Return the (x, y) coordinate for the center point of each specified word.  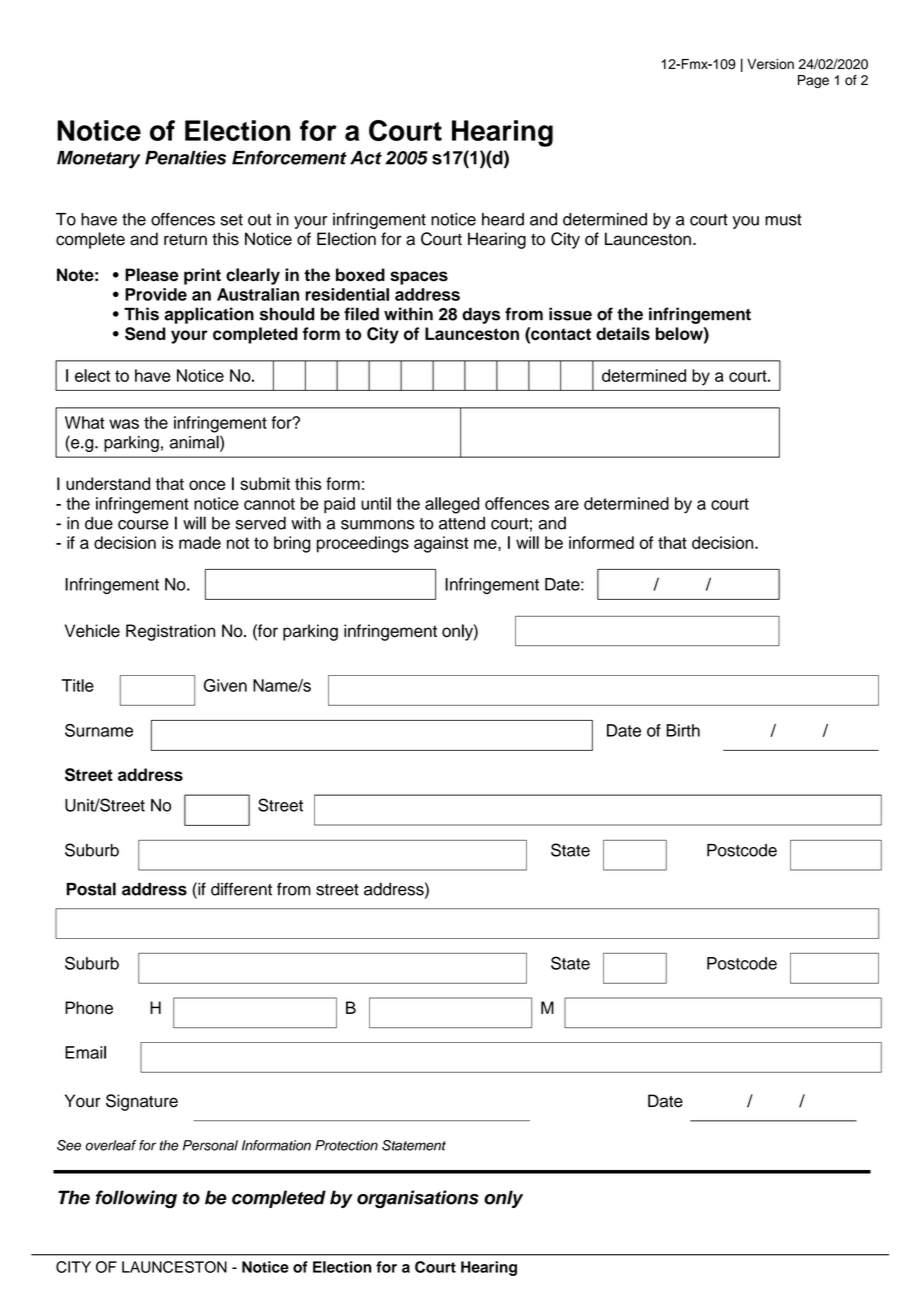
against (441, 544)
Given (225, 685)
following (136, 1199)
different (241, 889)
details (623, 333)
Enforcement (289, 157)
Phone (89, 1007)
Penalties (185, 157)
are (567, 505)
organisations (418, 1199)
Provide (156, 294)
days (481, 315)
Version (770, 64)
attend (462, 523)
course (143, 525)
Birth (683, 730)
